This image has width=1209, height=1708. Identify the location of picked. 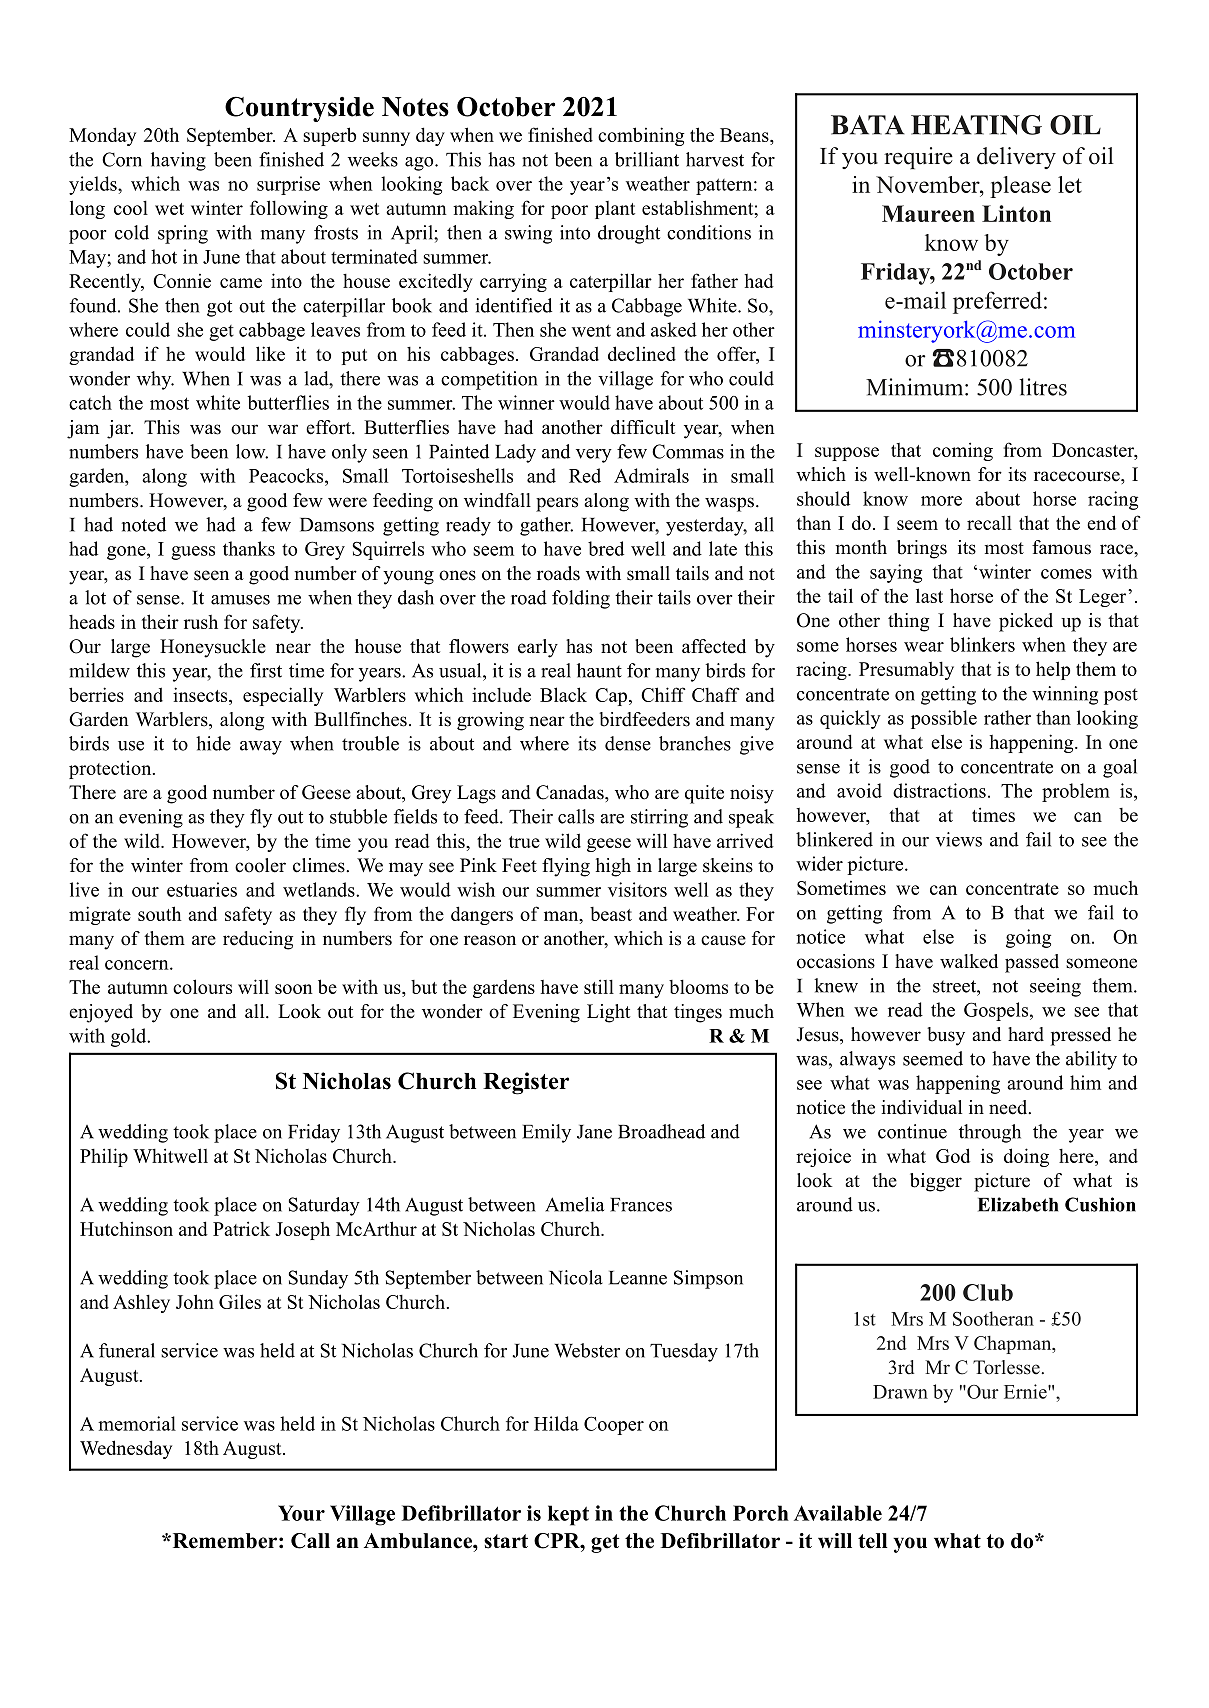
(1026, 622).
